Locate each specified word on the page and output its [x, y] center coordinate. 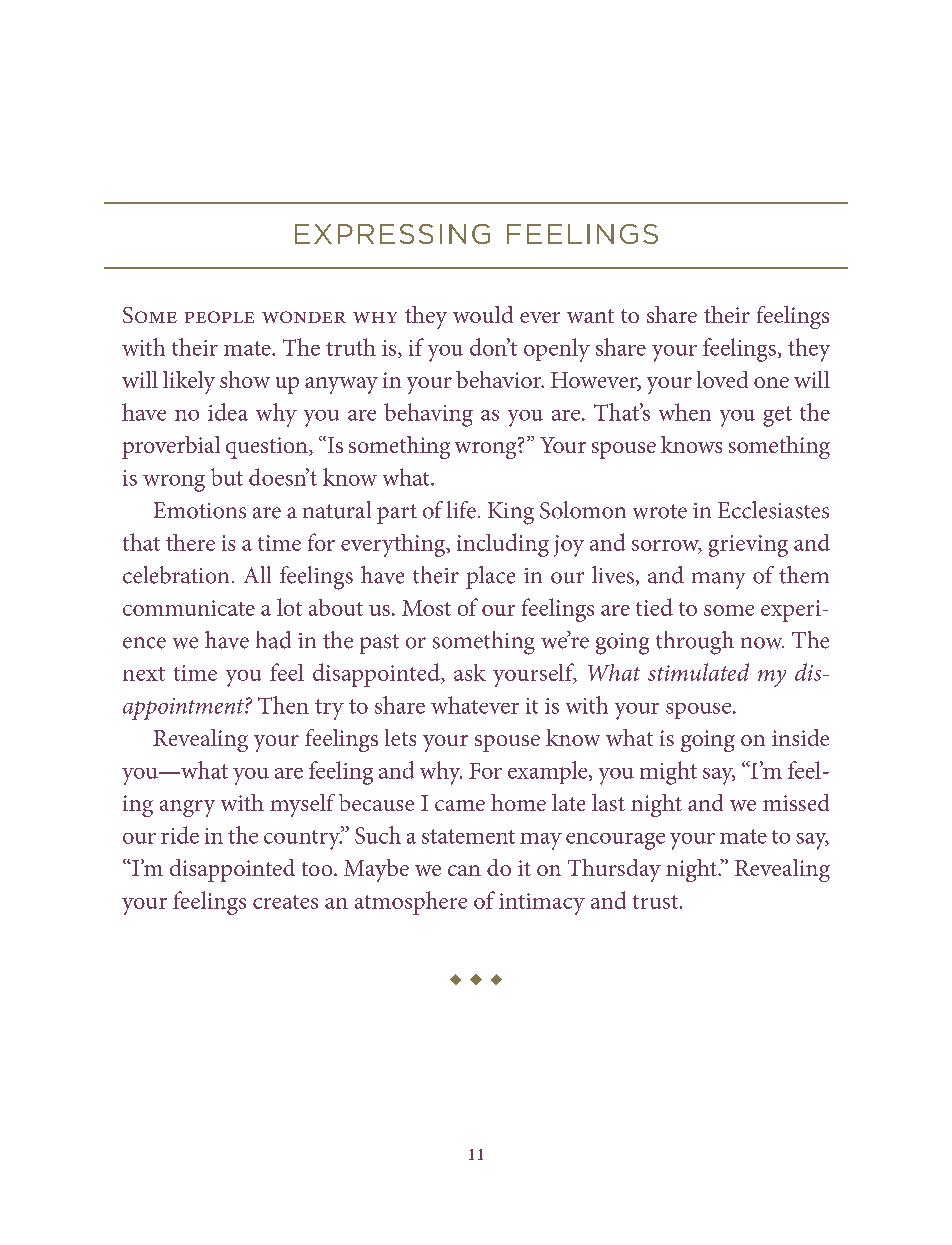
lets [400, 737]
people [219, 317]
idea [228, 412]
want [590, 316]
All [257, 574]
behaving [428, 415]
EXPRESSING [392, 234]
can [464, 870]
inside [800, 737]
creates [285, 902]
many [718, 580]
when [685, 412]
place [490, 577]
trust [655, 902]
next [144, 674]
